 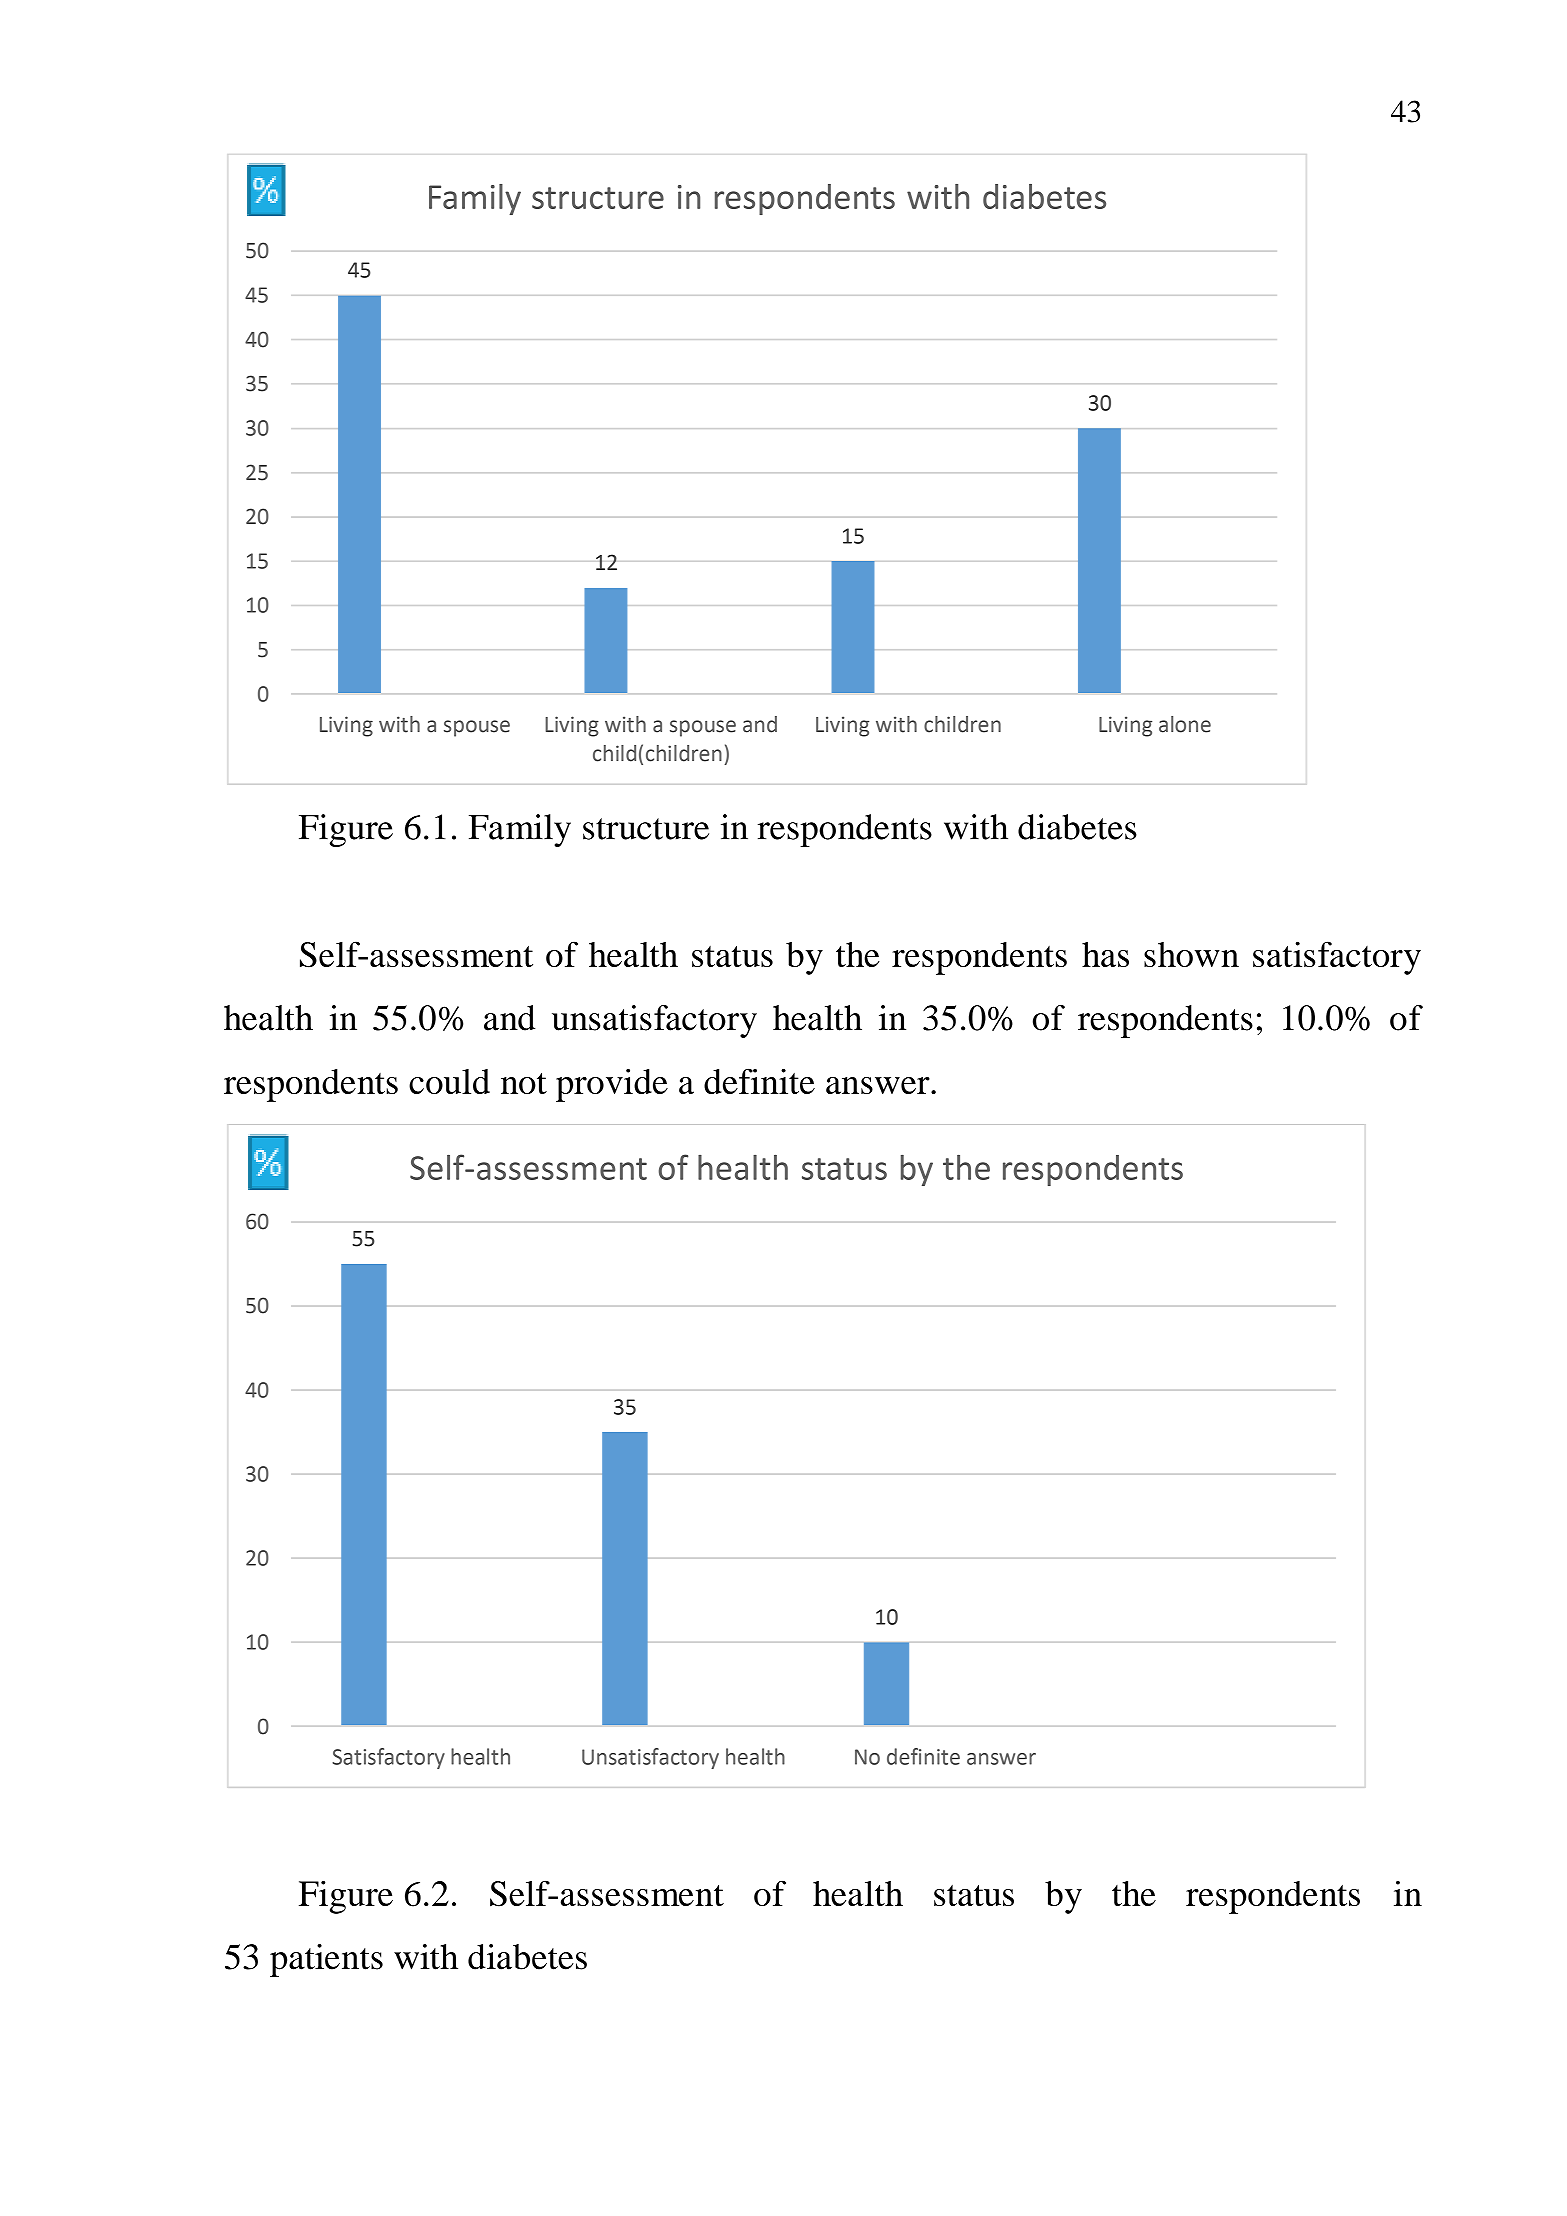 I want to click on could, so click(x=449, y=1081).
